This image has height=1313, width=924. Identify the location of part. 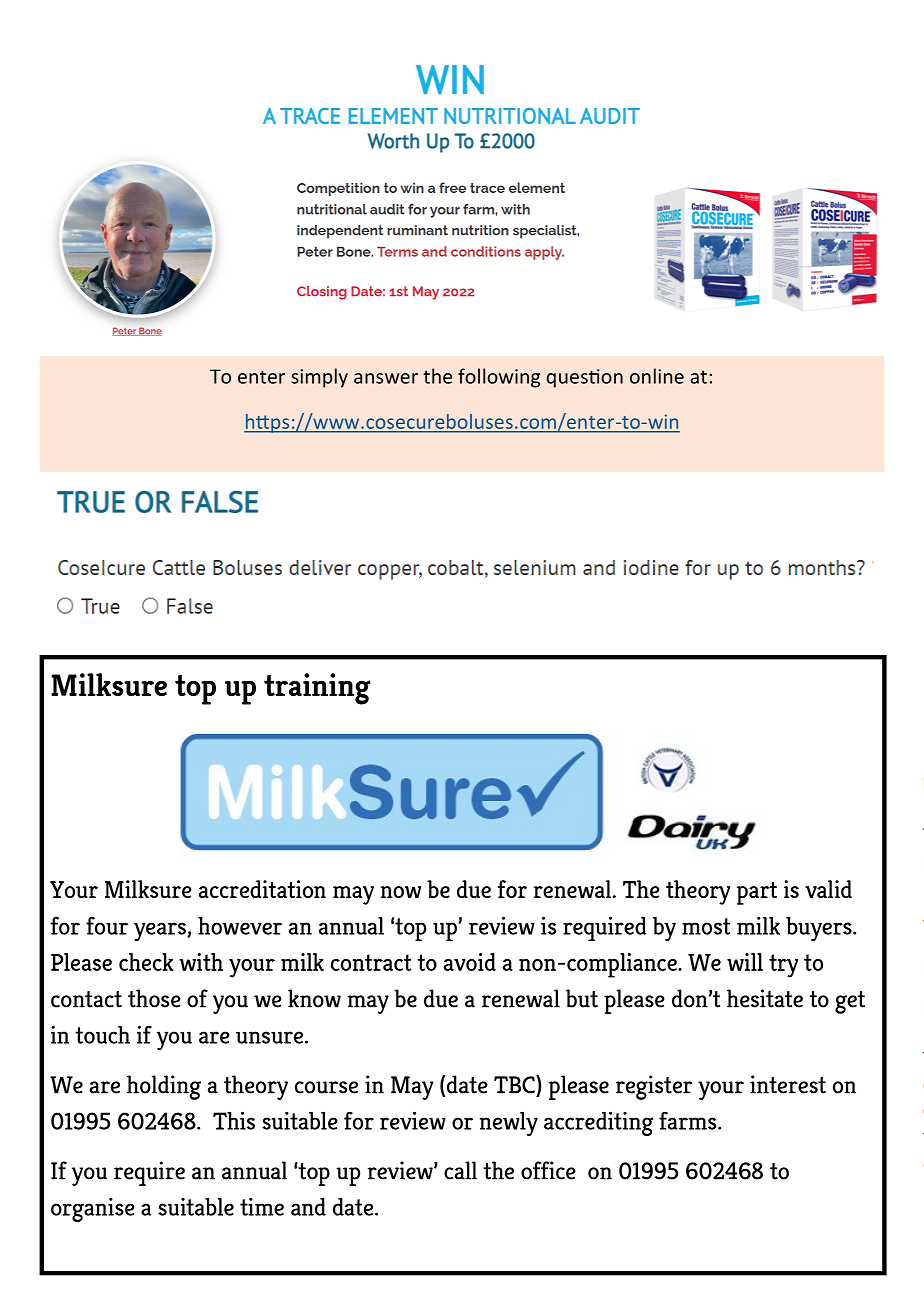
(757, 893).
